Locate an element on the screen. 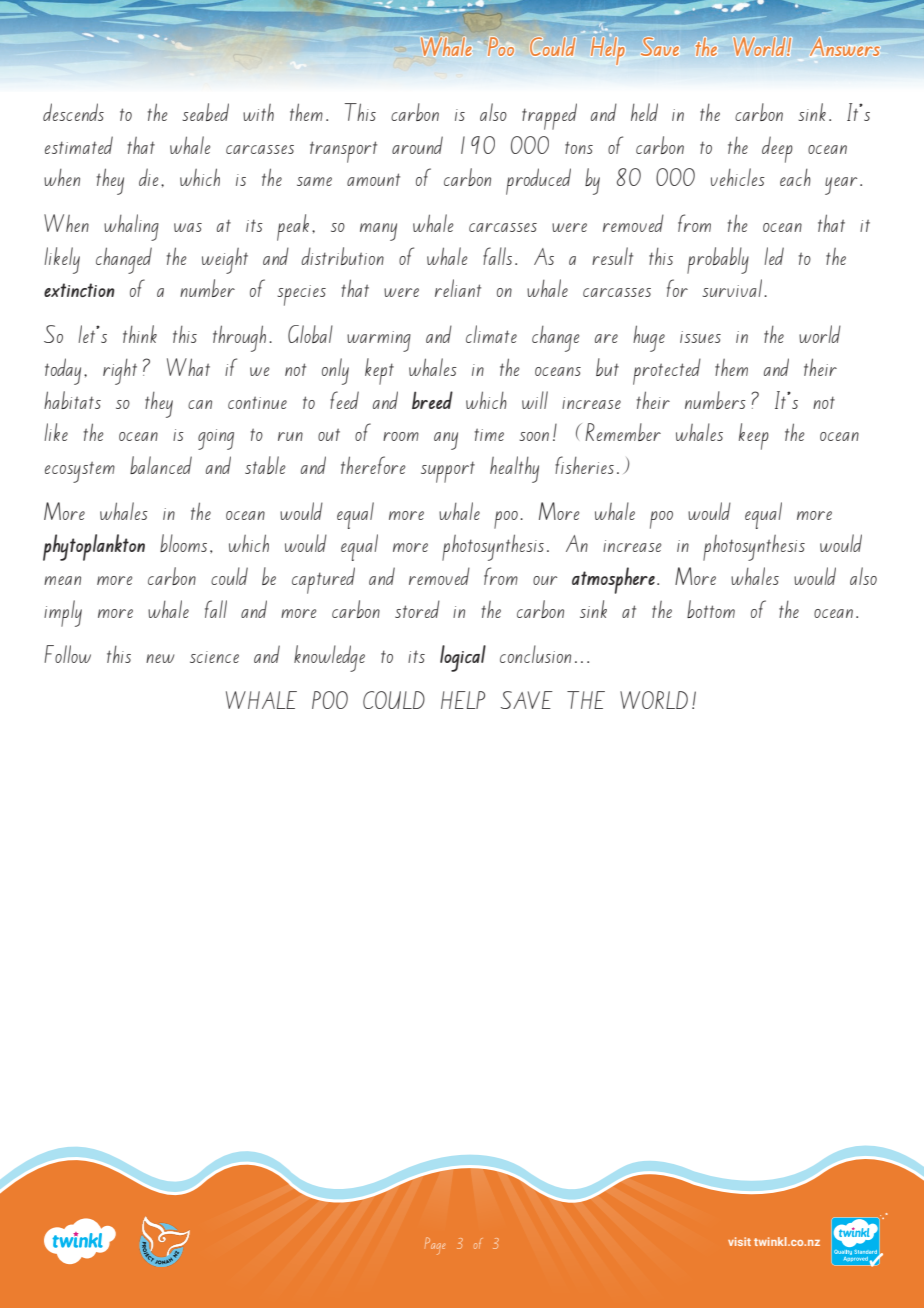 This screenshot has width=924, height=1308. science is located at coordinates (214, 657).
